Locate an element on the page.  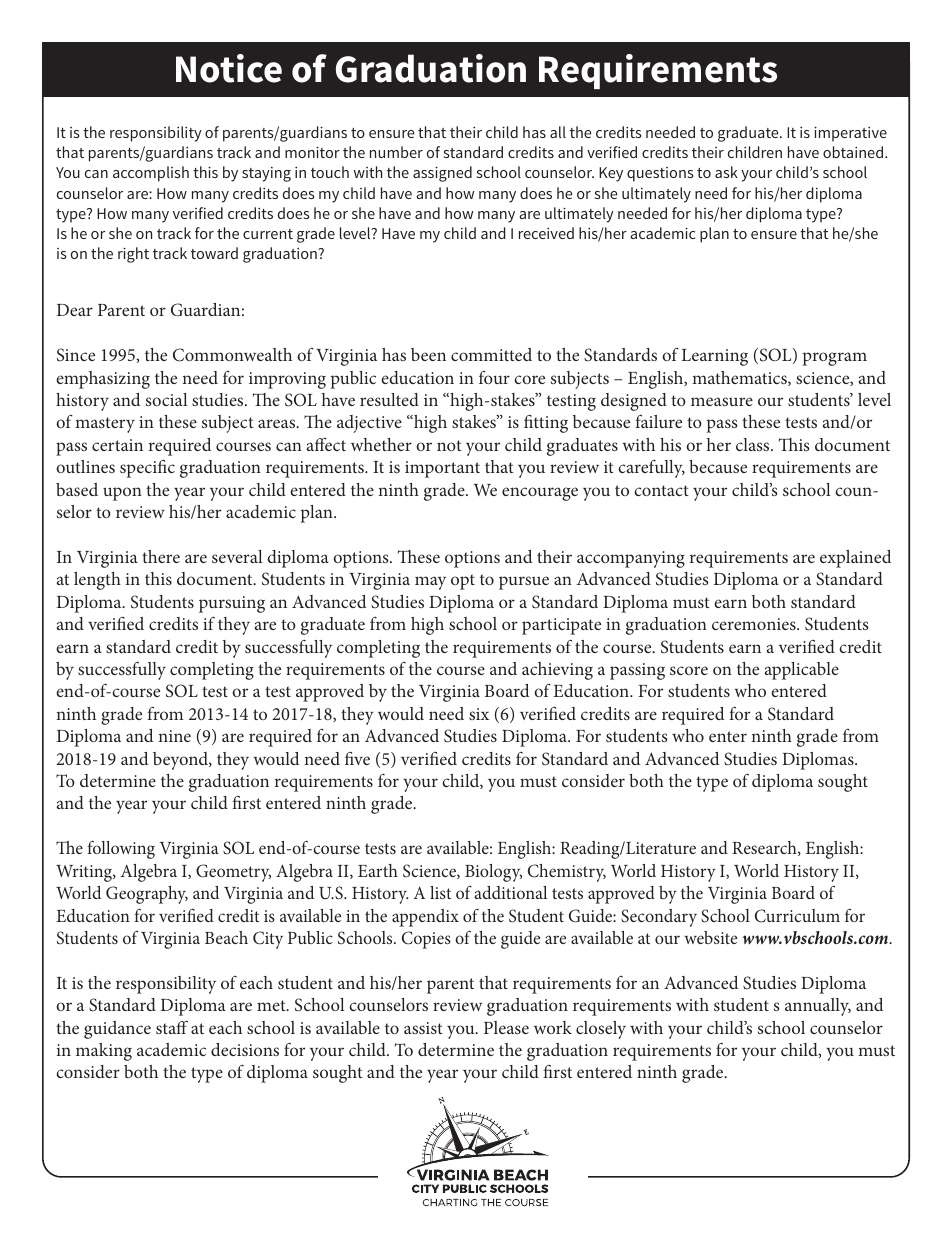
staff is located at coordinates (172, 1027).
